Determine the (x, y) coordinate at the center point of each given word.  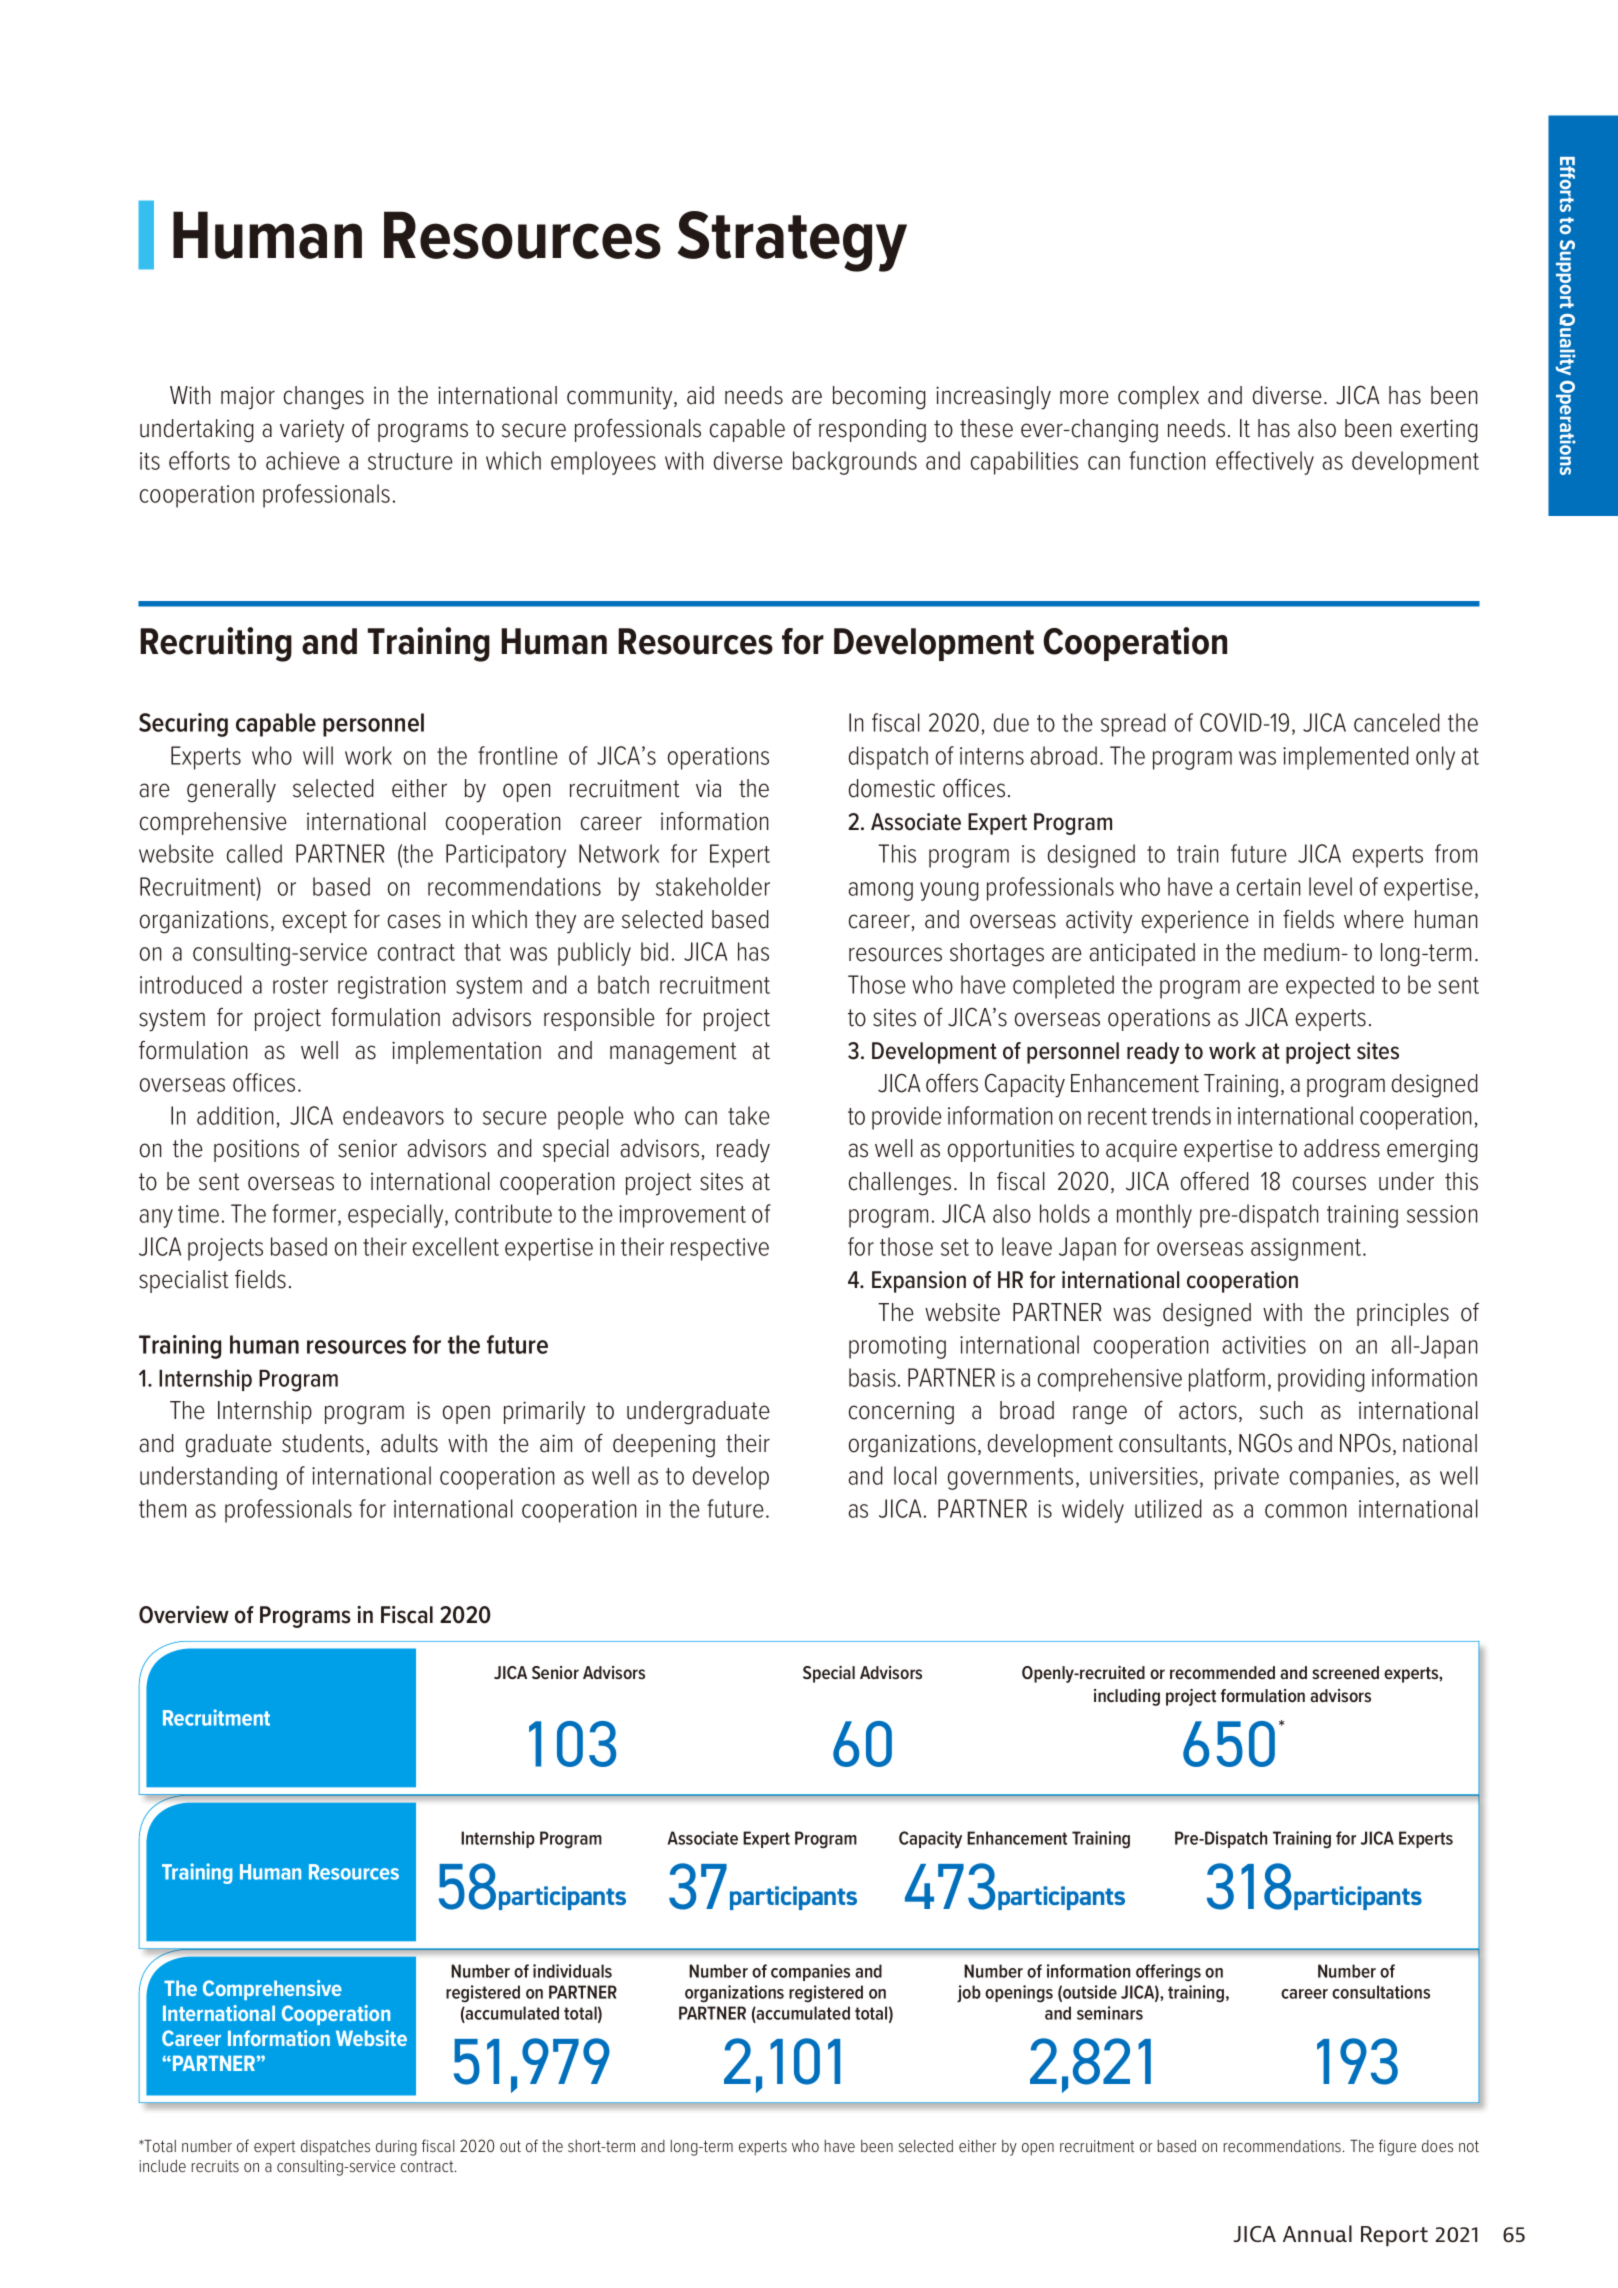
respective (720, 1249)
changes (324, 398)
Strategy (792, 241)
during (396, 2148)
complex (1158, 397)
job (969, 1994)
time (198, 1214)
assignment (1307, 1249)
